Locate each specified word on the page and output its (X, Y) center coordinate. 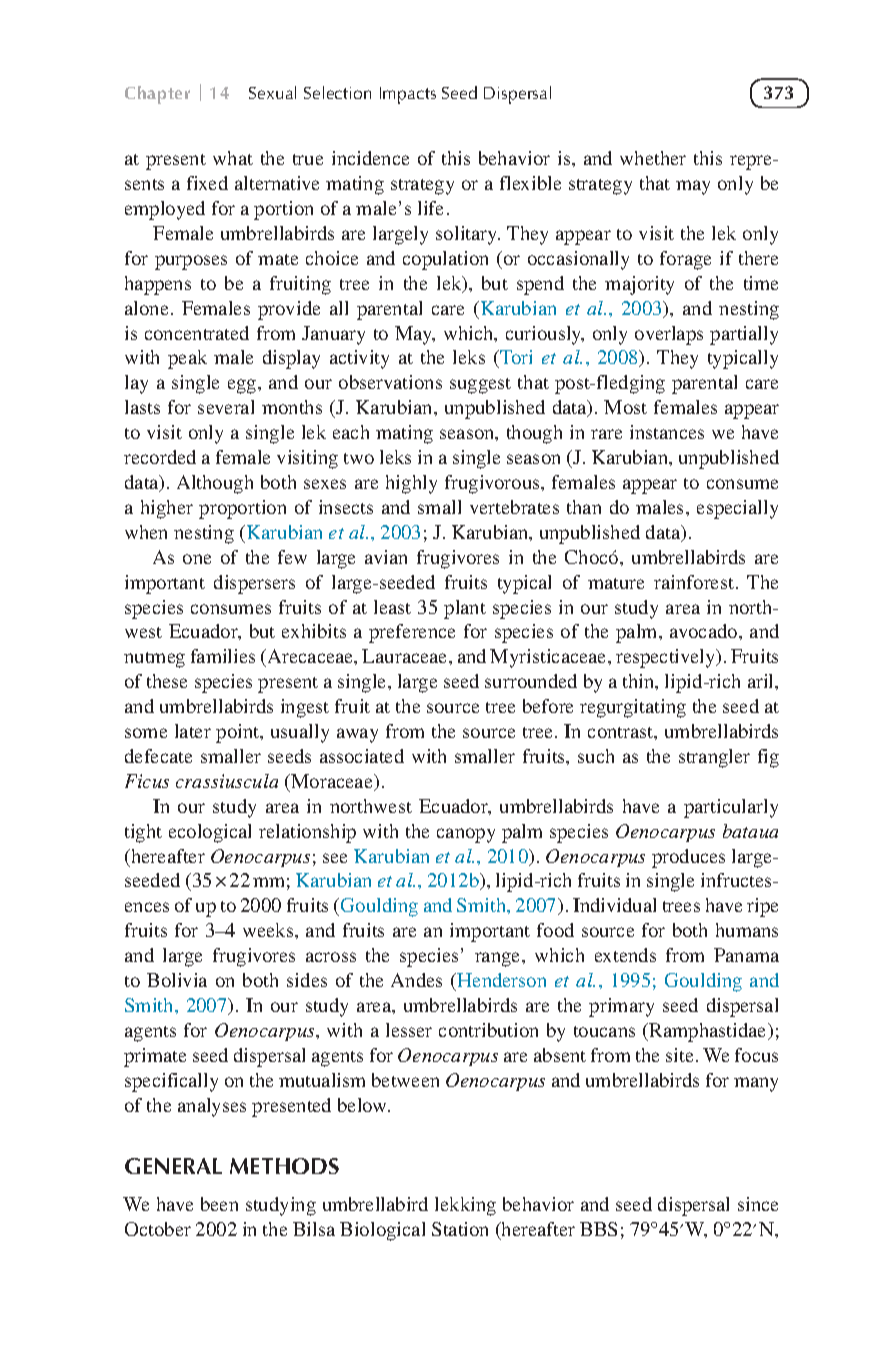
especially (737, 509)
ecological (210, 833)
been (219, 1204)
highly (411, 484)
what (233, 158)
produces (688, 858)
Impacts (408, 95)
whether (653, 158)
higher (167, 509)
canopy (466, 835)
